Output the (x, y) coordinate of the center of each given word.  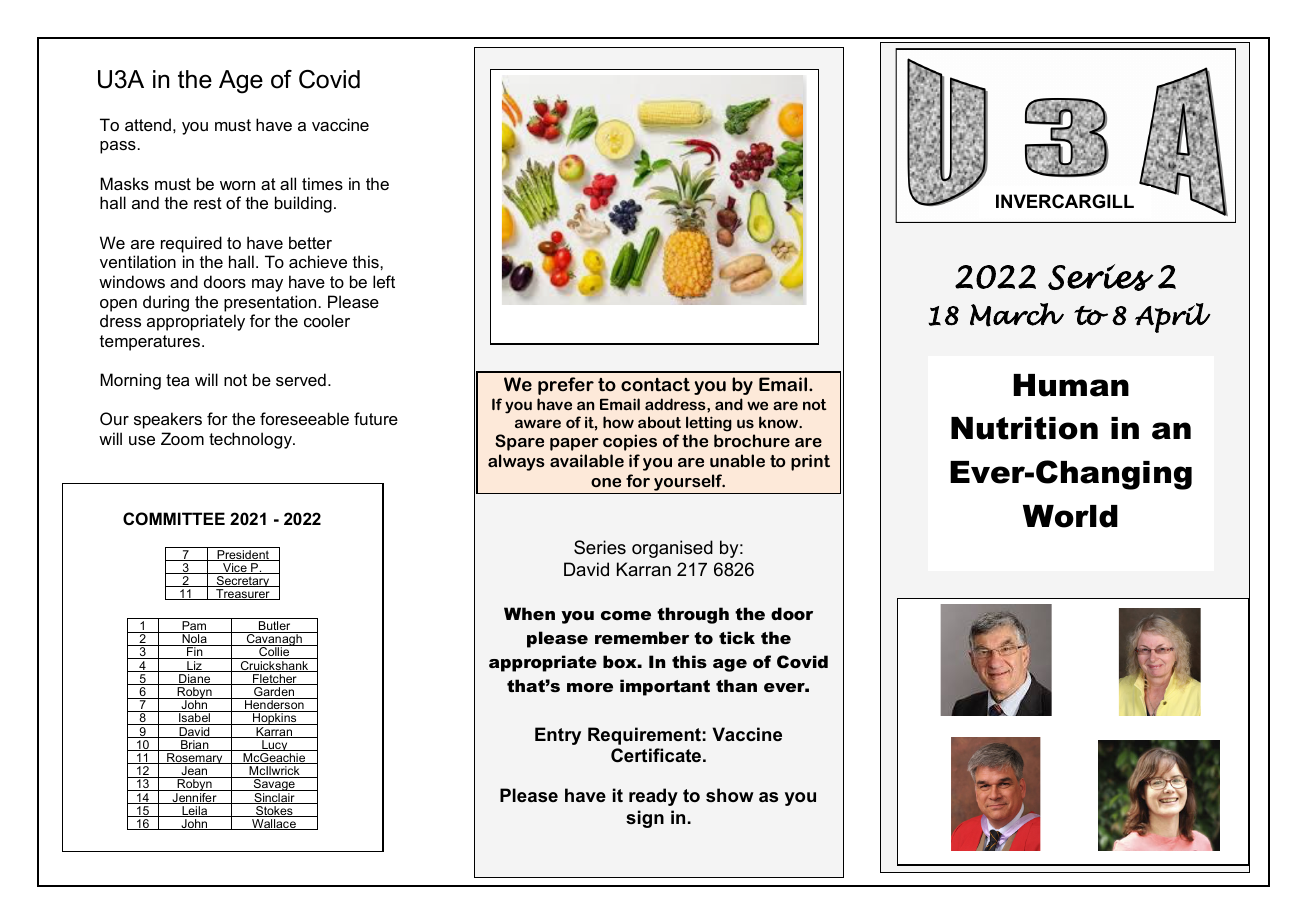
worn (237, 185)
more (590, 687)
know (780, 422)
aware (538, 423)
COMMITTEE (174, 518)
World (1070, 516)
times (322, 183)
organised (672, 549)
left (384, 281)
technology (251, 440)
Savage (274, 785)
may (267, 285)
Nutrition (1024, 428)
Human (1071, 385)
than (736, 685)
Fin (195, 653)
